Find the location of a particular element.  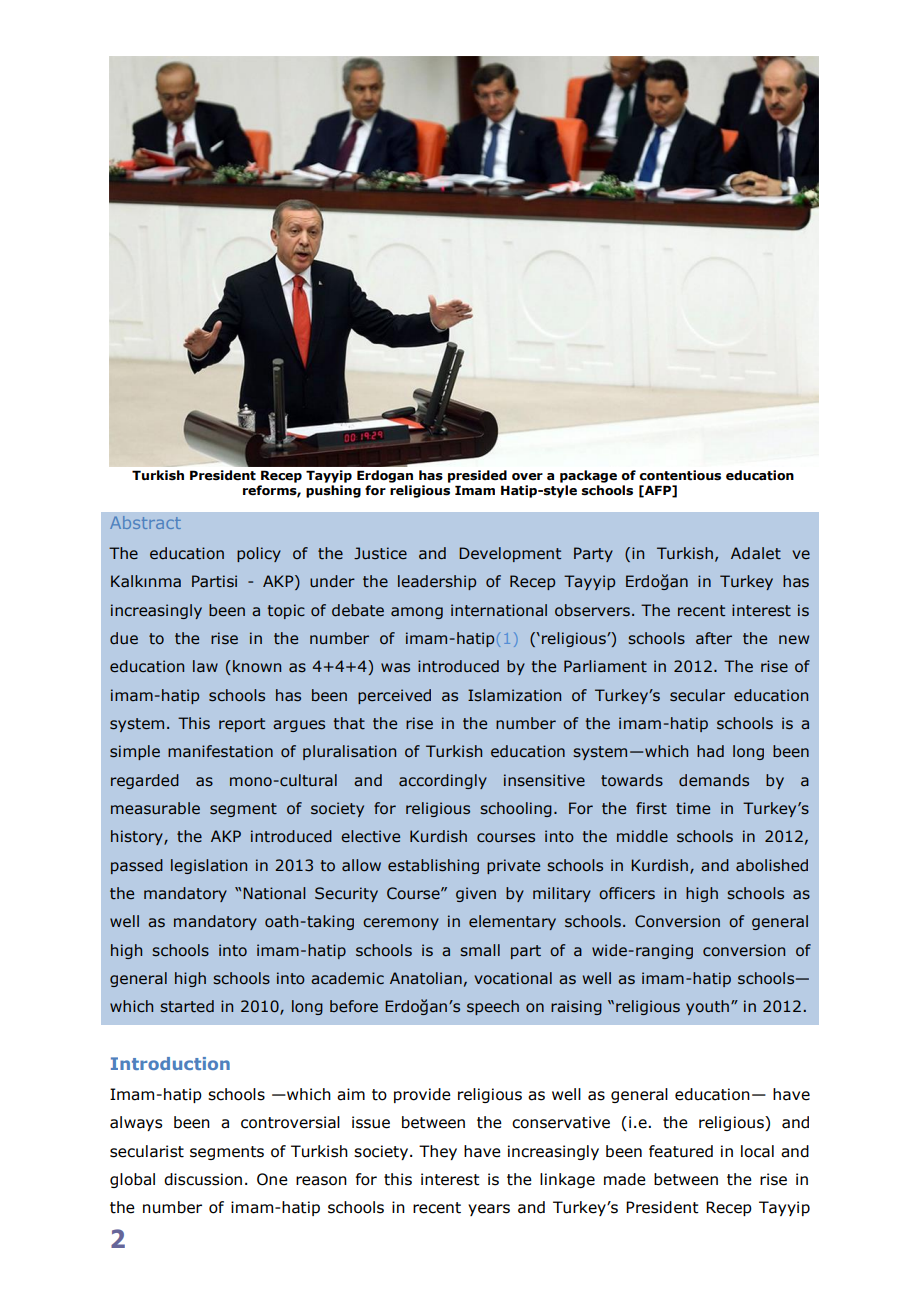

youth is located at coordinates (707, 1007).
